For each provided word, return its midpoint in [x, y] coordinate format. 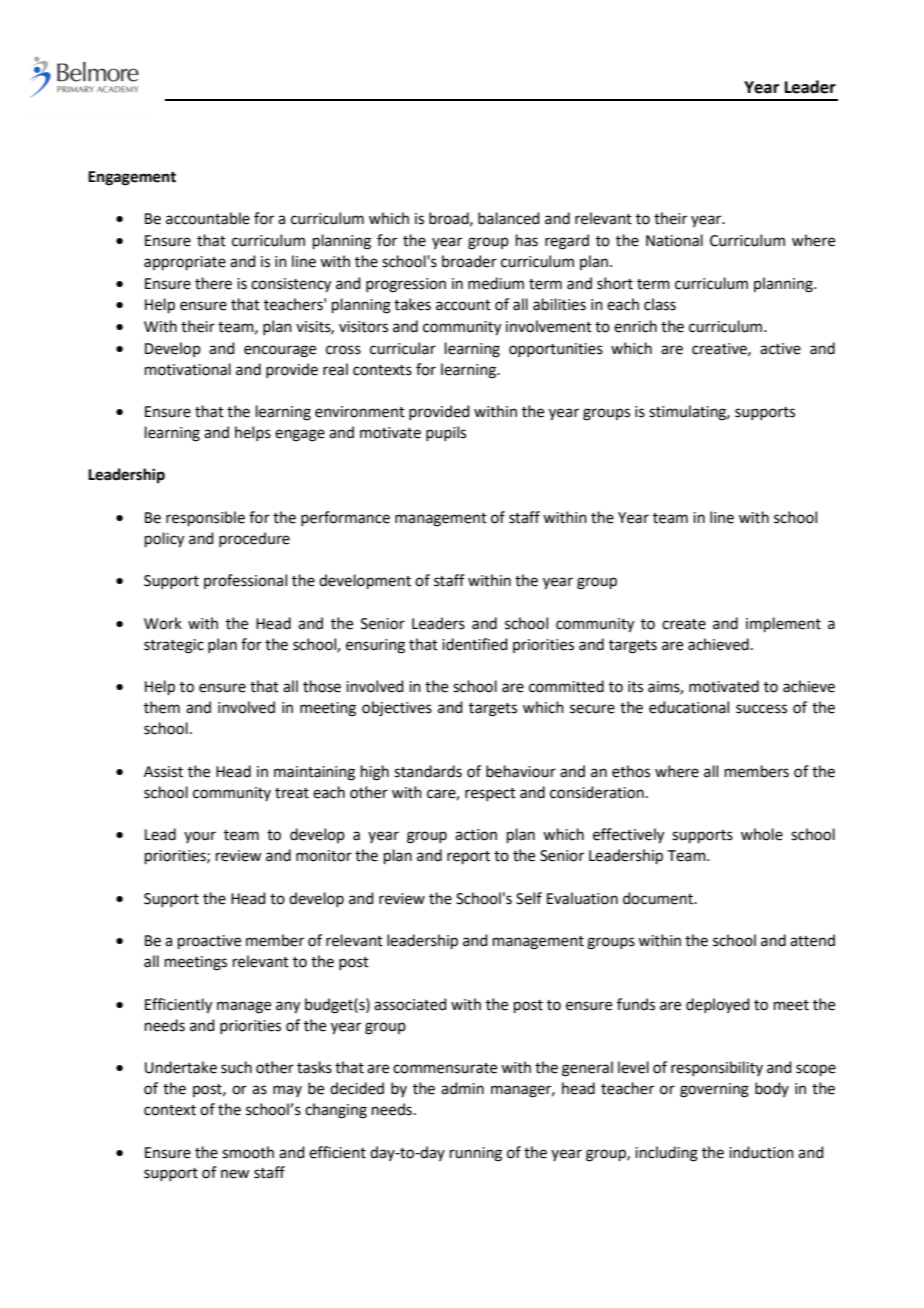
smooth [248, 1152]
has [527, 240]
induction [761, 1152]
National [674, 240]
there [213, 283]
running [476, 1154]
